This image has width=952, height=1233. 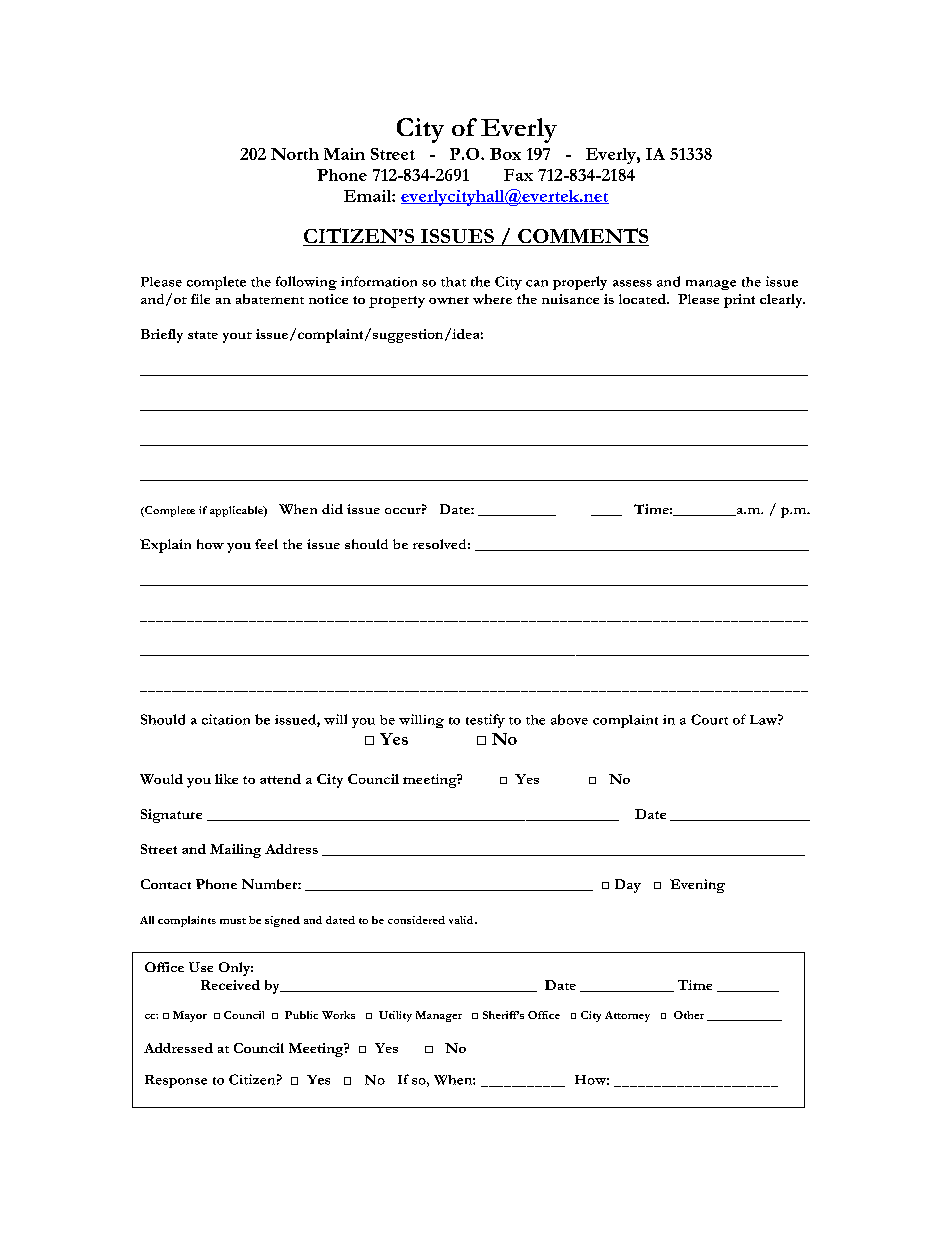 What do you see at coordinates (518, 175) in the image?
I see `Fax` at bounding box center [518, 175].
